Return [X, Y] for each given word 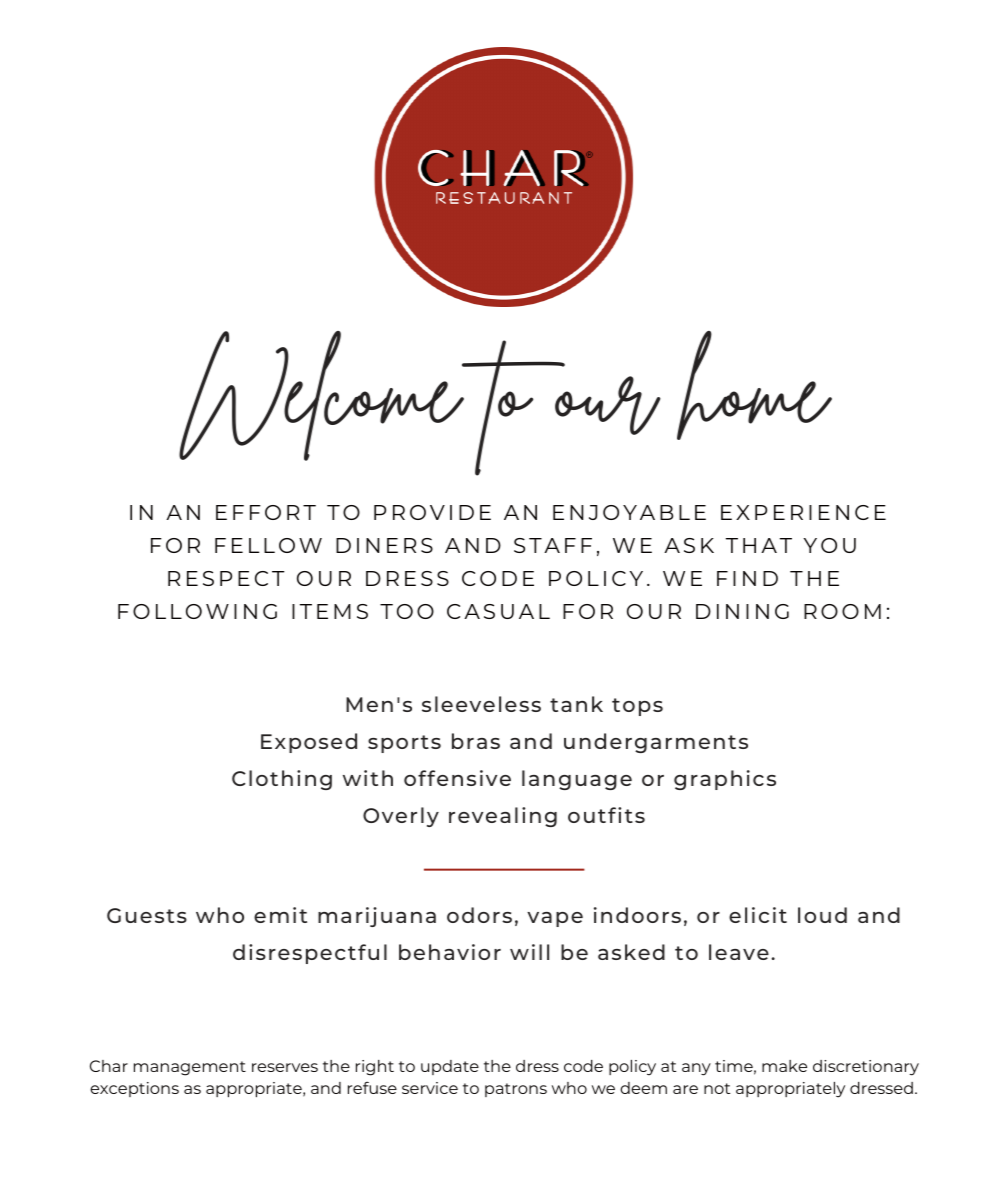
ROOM [842, 611]
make [784, 1066]
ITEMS [330, 611]
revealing [503, 817]
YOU [829, 545]
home [754, 385]
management [190, 1068]
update [450, 1067]
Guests [147, 915]
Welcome [323, 396]
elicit [758, 915]
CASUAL [498, 611]
